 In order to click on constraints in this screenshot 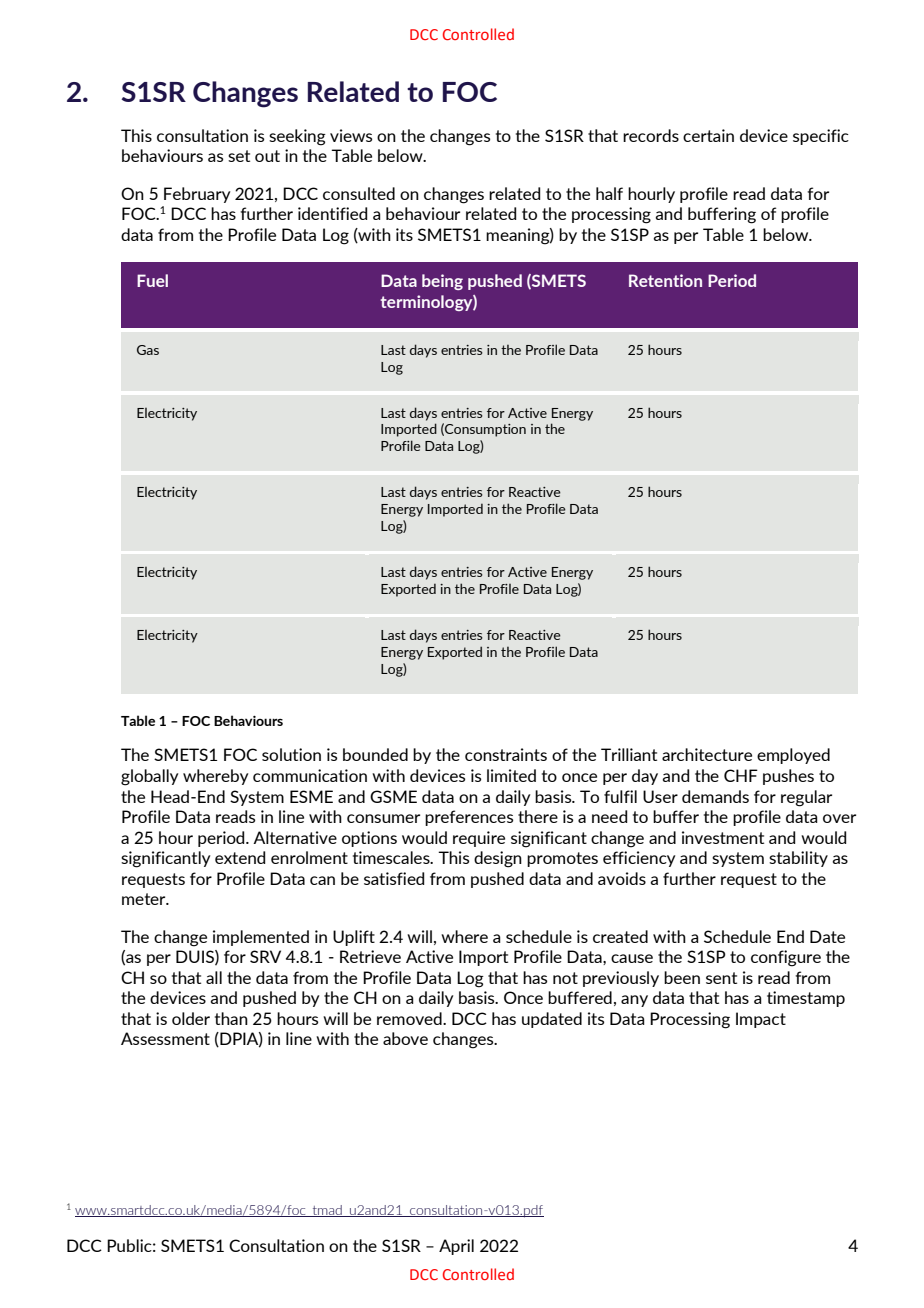, I will do `click(506, 754)`.
